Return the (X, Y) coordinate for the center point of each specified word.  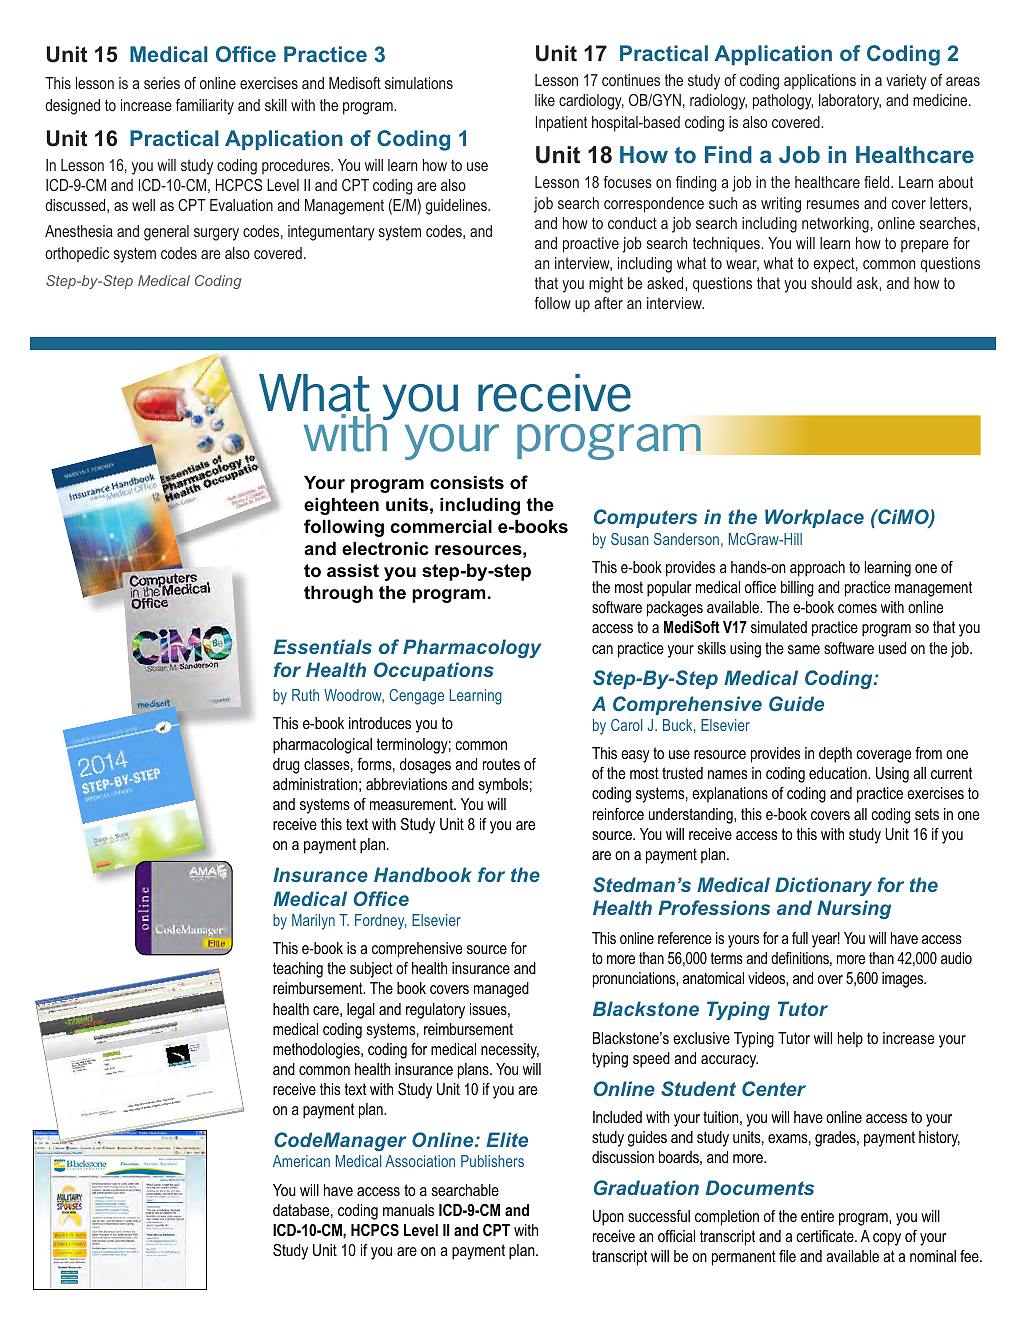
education (839, 773)
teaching (298, 970)
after (608, 303)
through (338, 594)
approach (817, 569)
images (904, 980)
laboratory (850, 102)
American (301, 1161)
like (545, 100)
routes (501, 764)
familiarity (205, 107)
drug (286, 766)
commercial (441, 526)
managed (501, 990)
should (831, 283)
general (166, 233)
